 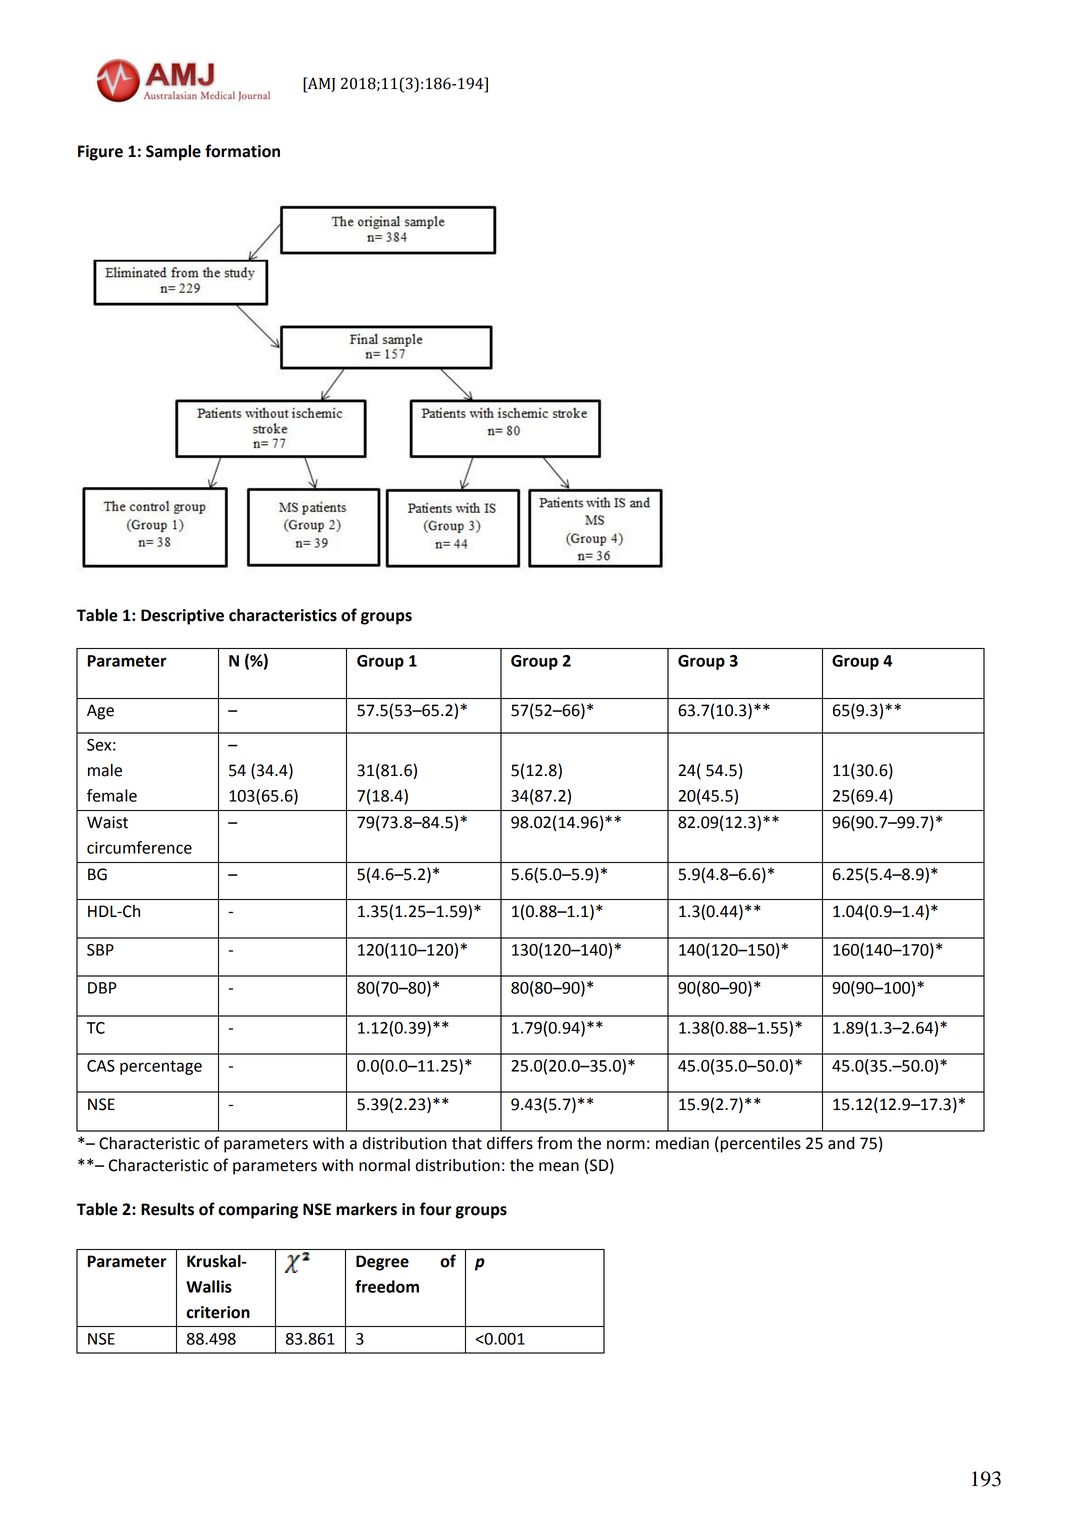 I want to click on percentiles, so click(x=759, y=1145).
